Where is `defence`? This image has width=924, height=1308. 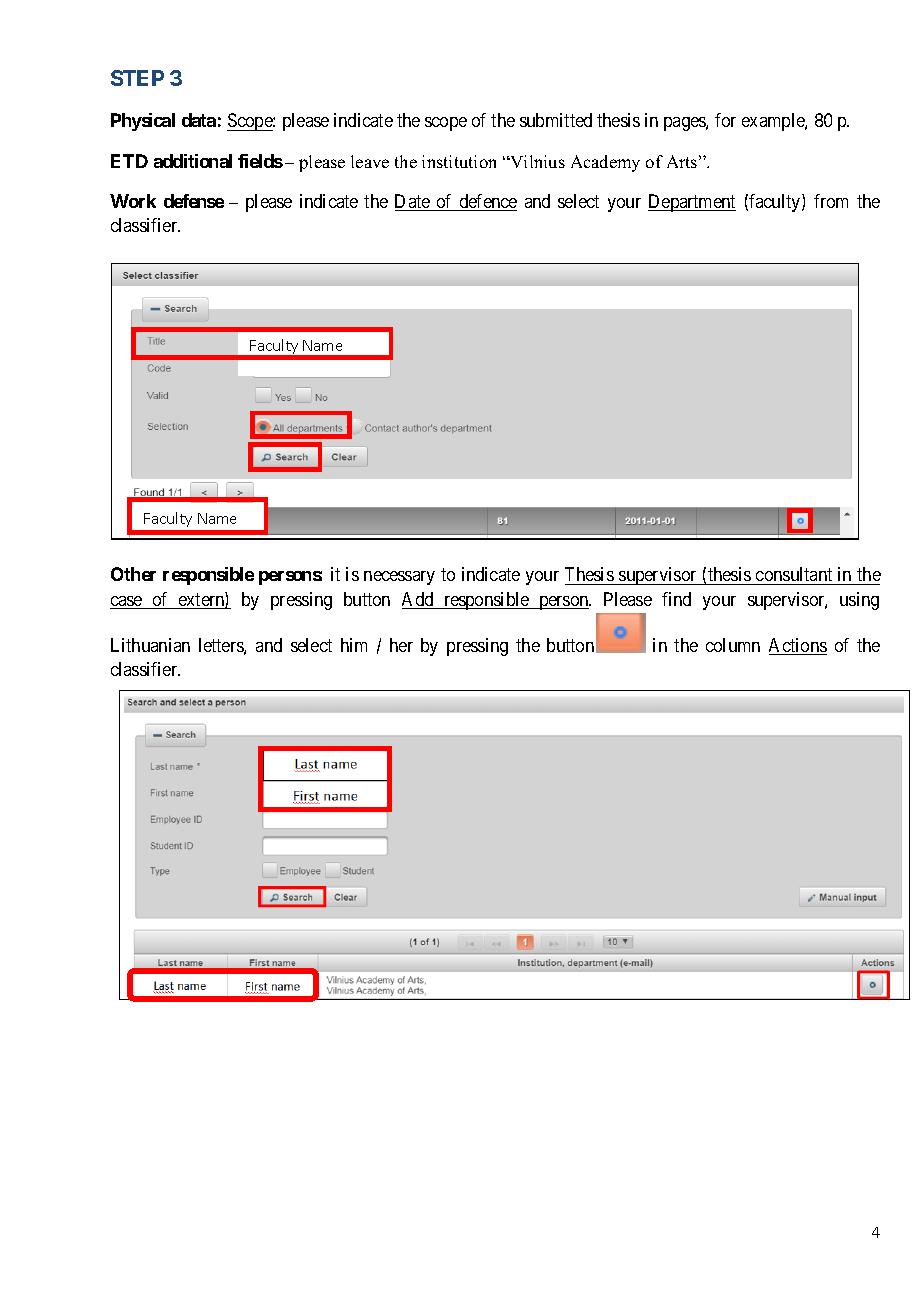 defence is located at coordinates (487, 202).
